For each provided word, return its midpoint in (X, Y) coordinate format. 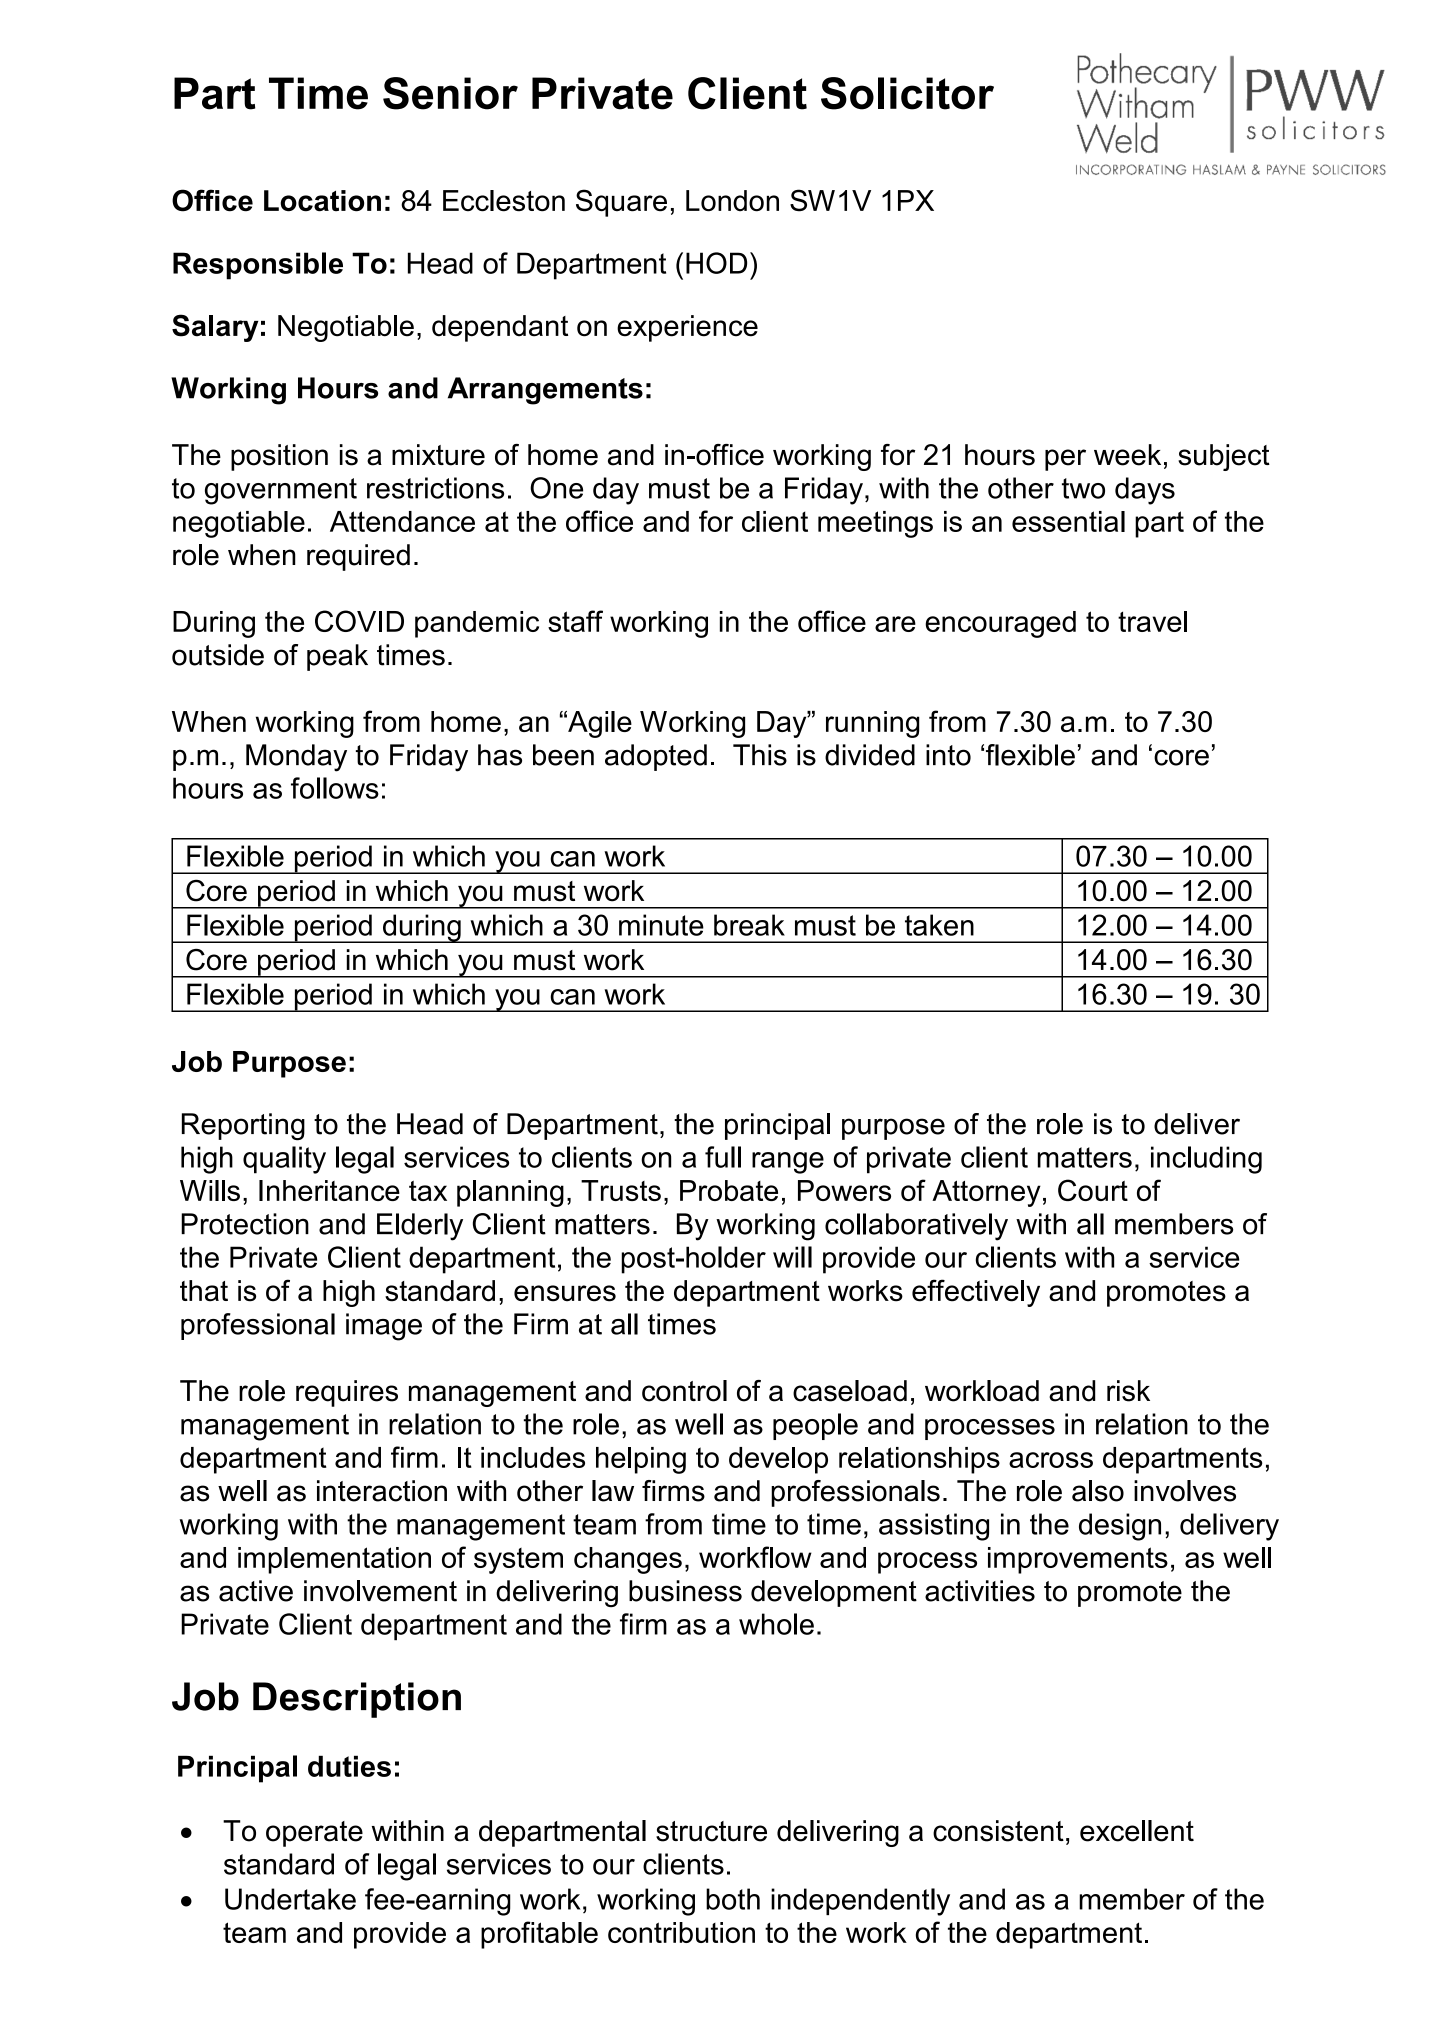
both (733, 1899)
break (749, 925)
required (358, 557)
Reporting (243, 1127)
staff (575, 621)
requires (347, 1393)
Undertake (290, 1899)
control (684, 1391)
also (1098, 1491)
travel (1152, 621)
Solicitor (907, 93)
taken (939, 925)
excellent (1137, 1831)
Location (322, 201)
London (732, 201)
